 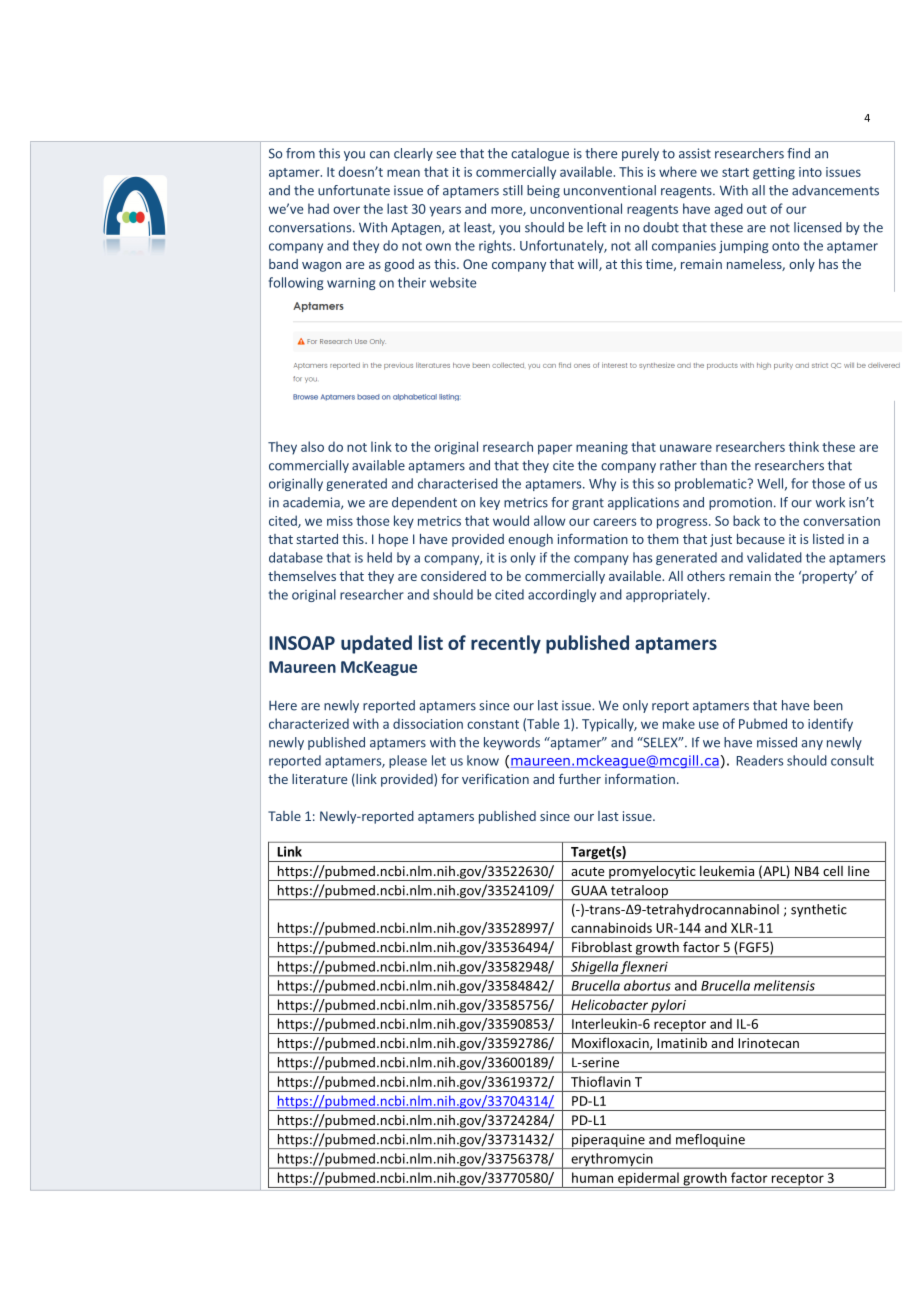 What do you see at coordinates (543, 191) in the screenshot?
I see `being` at bounding box center [543, 191].
